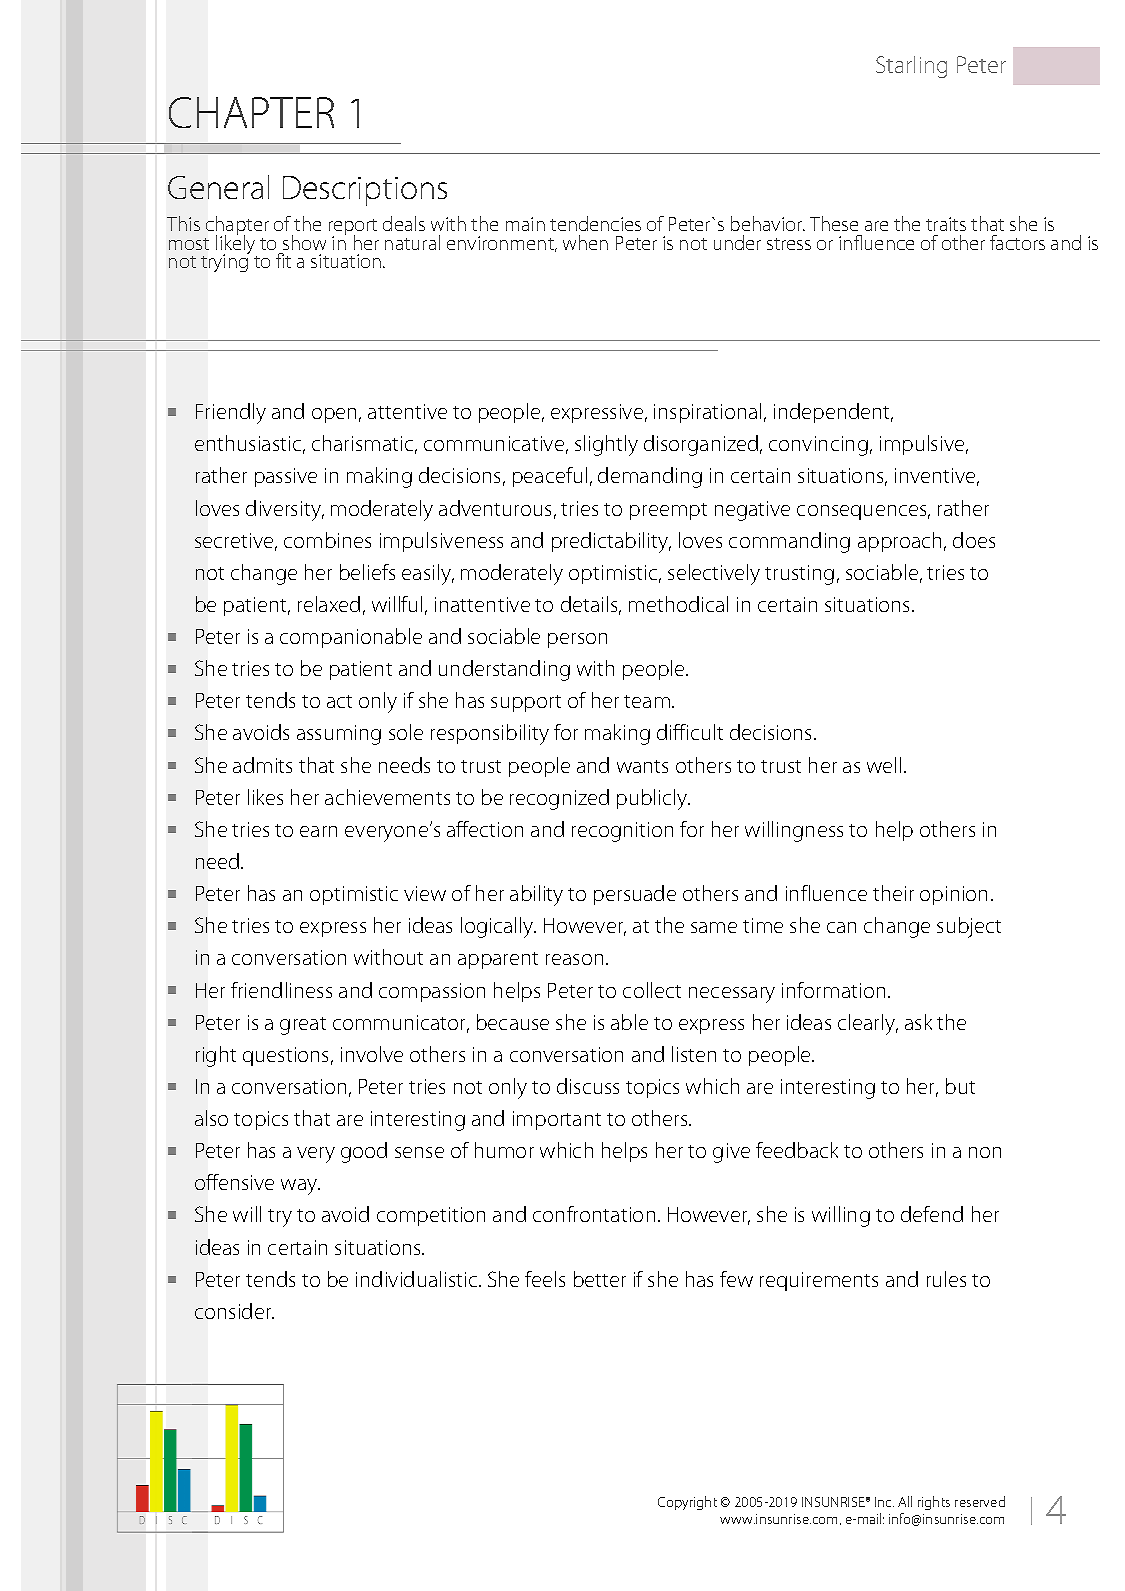 The width and height of the screenshot is (1125, 1591). Describe the element at coordinates (911, 67) in the screenshot. I see `Starling` at that location.
